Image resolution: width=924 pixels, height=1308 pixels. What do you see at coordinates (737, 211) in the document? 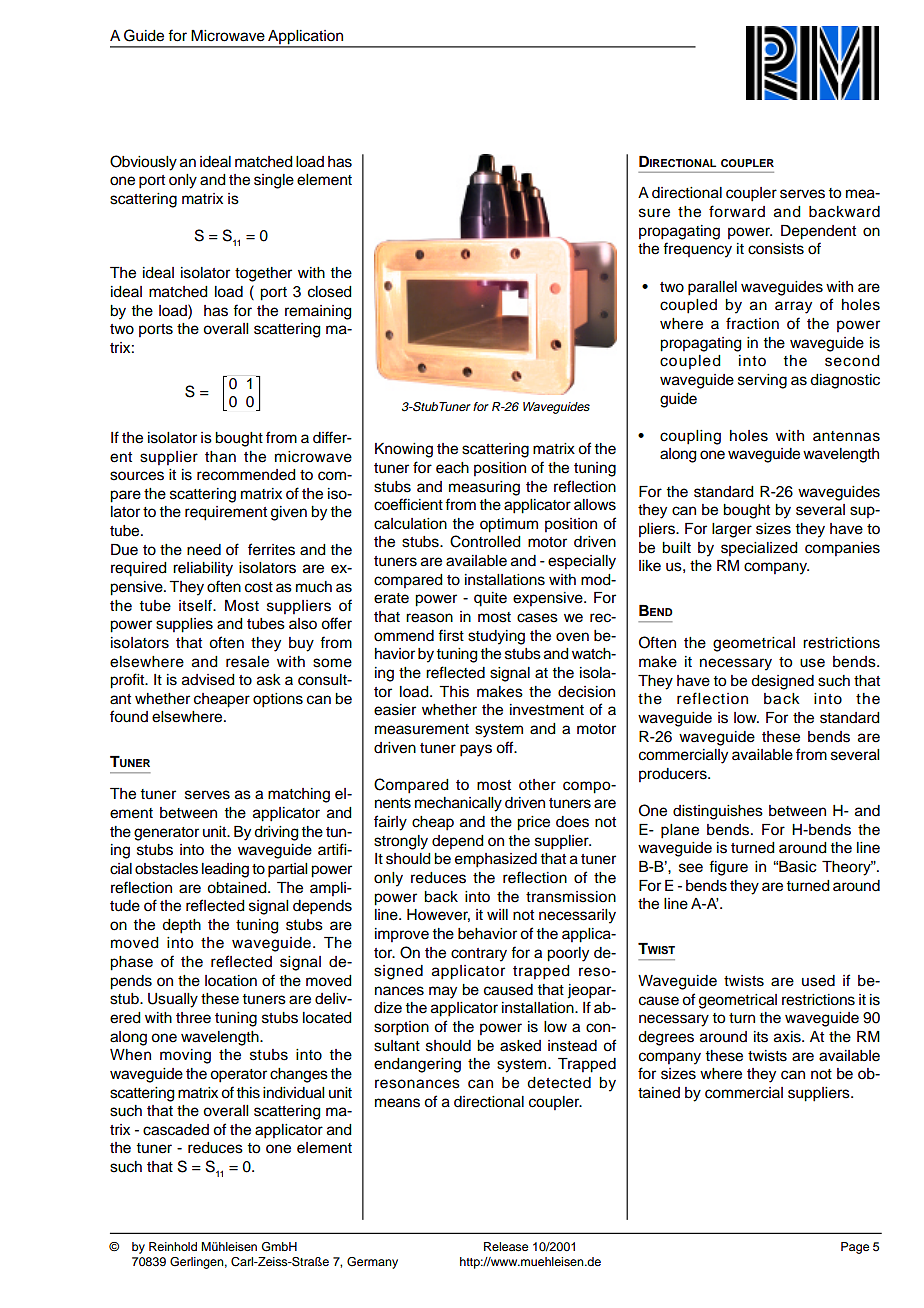
I see `forward` at bounding box center [737, 211].
